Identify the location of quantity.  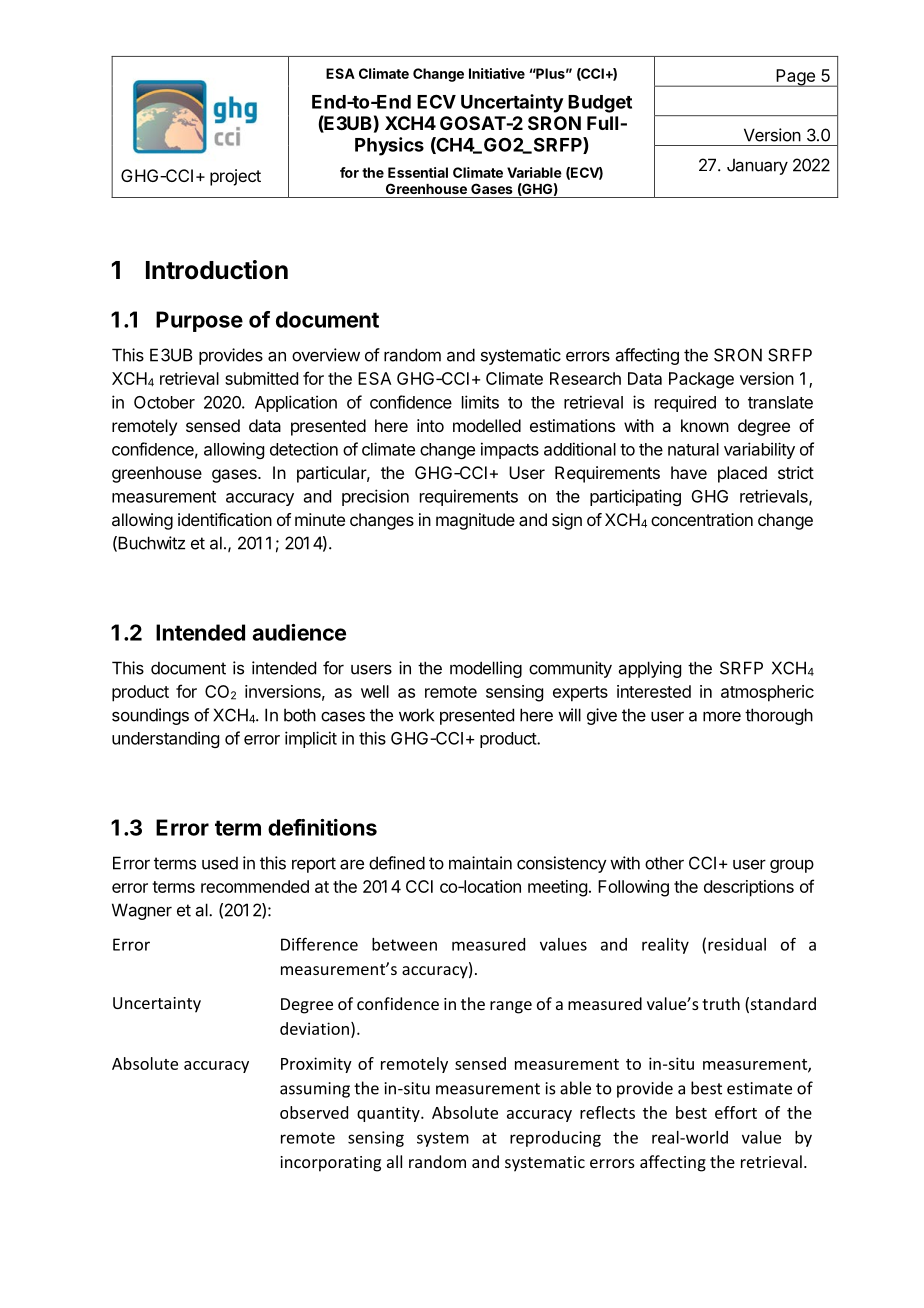
(389, 1114).
